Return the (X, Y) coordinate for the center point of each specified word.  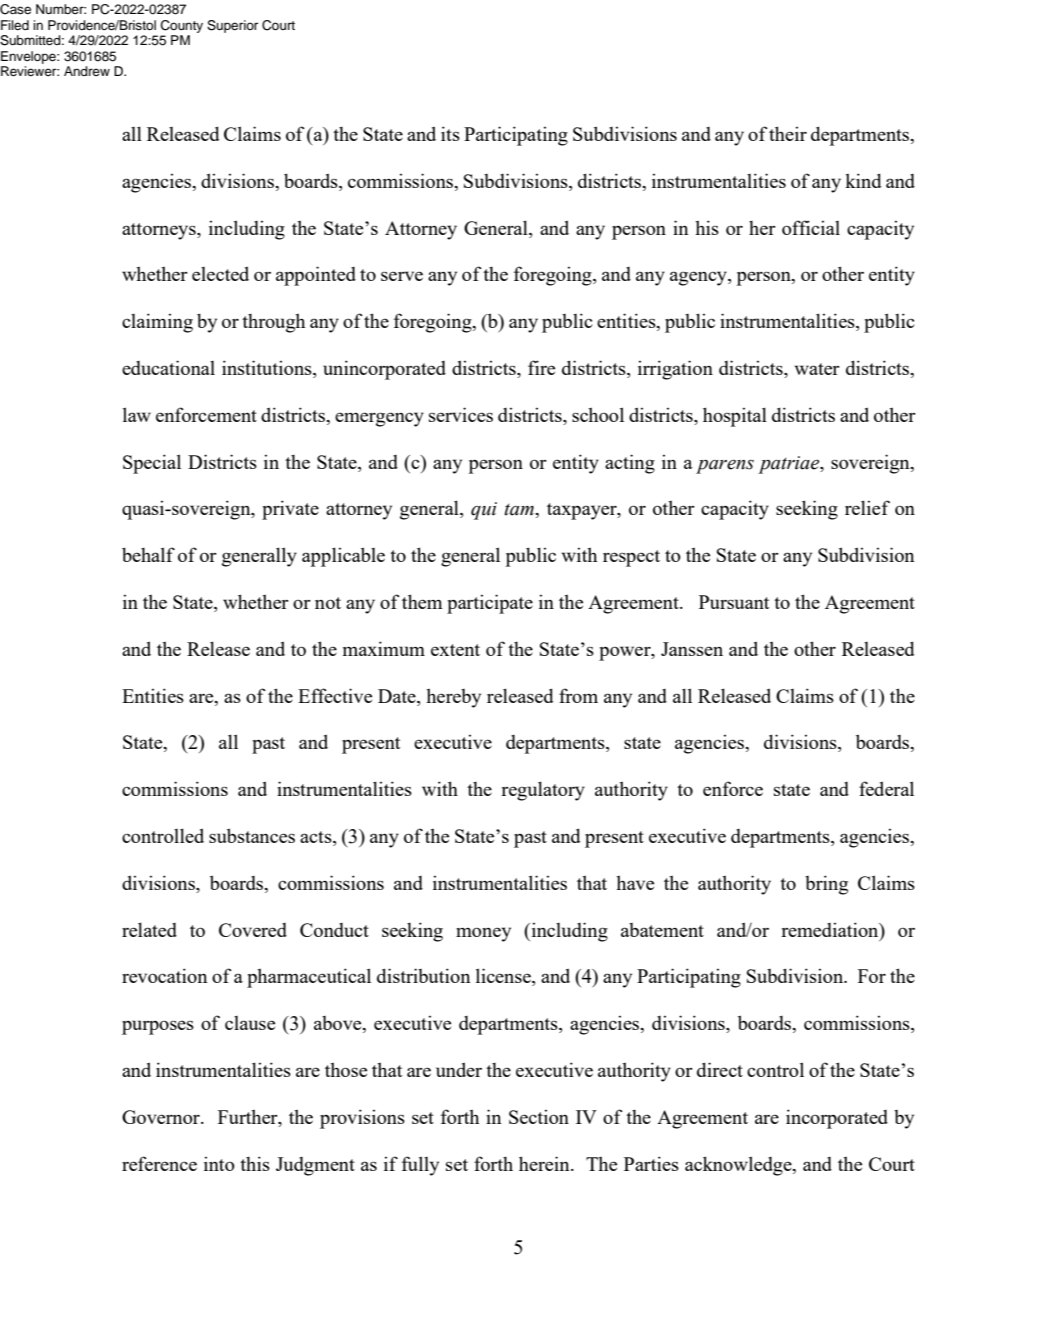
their (788, 133)
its (450, 133)
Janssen (692, 649)
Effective (335, 695)
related (149, 929)
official (811, 227)
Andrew (87, 71)
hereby (453, 698)
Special (152, 464)
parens (725, 466)
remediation (831, 929)
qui (484, 511)
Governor (162, 1117)
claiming (157, 323)
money (483, 934)
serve (402, 276)
